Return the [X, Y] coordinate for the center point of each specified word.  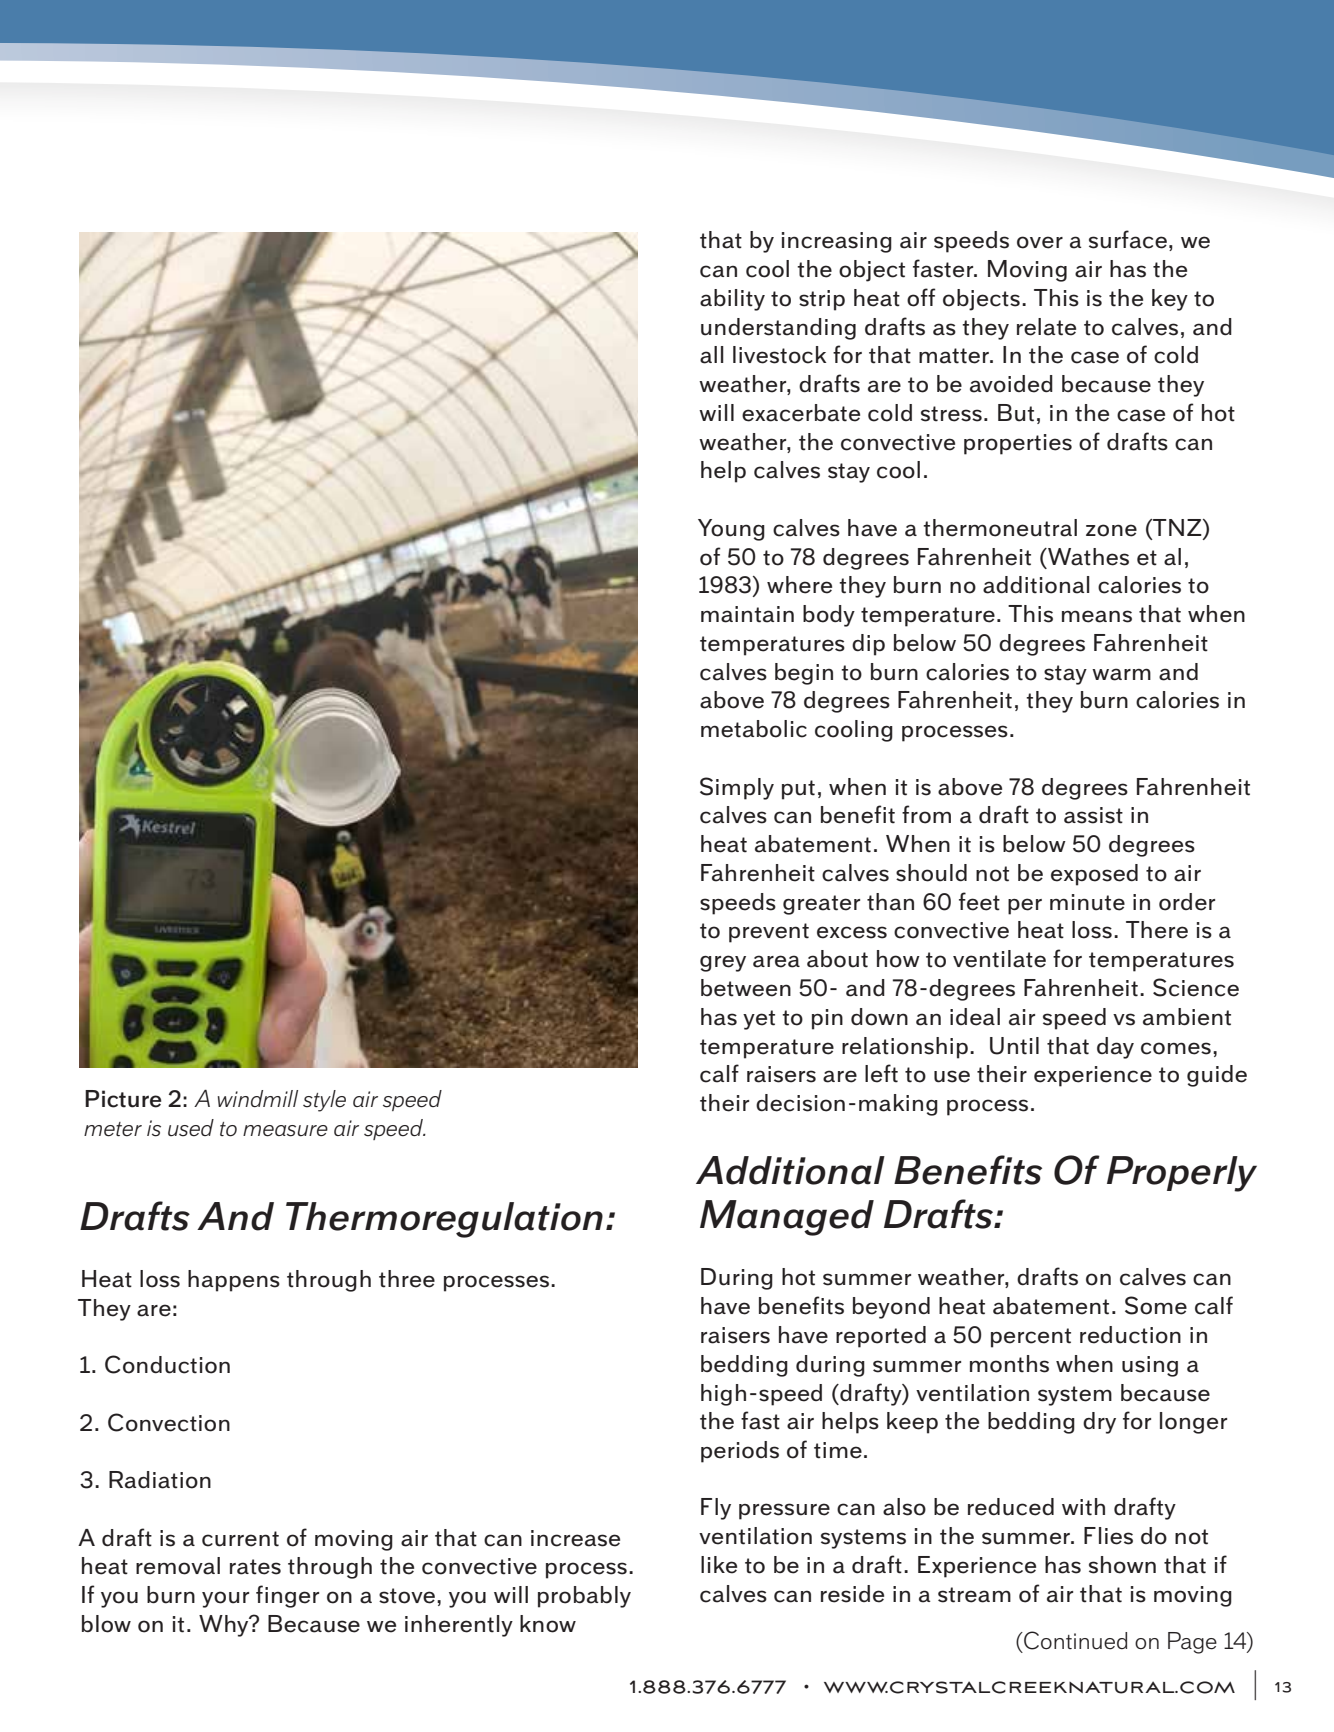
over [1040, 242]
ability [732, 300]
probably [584, 1597]
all [712, 355]
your [225, 1599]
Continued [1074, 1640]
